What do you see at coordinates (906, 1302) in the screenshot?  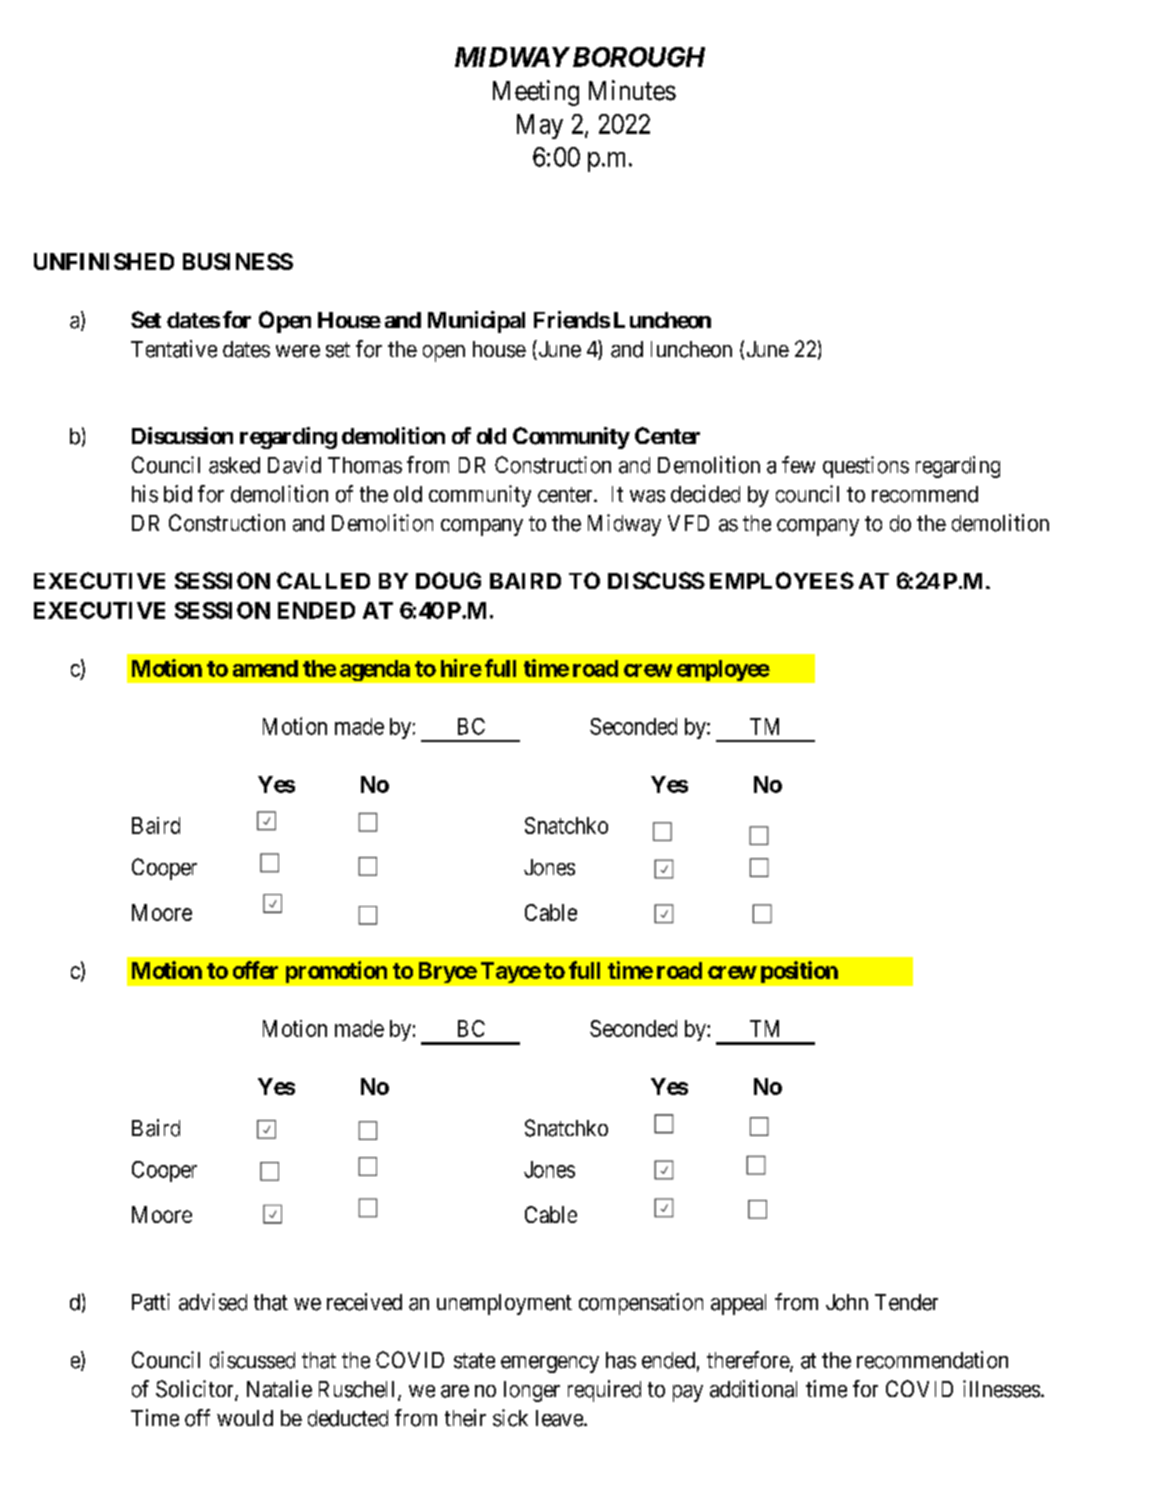 I see `Tender` at bounding box center [906, 1302].
